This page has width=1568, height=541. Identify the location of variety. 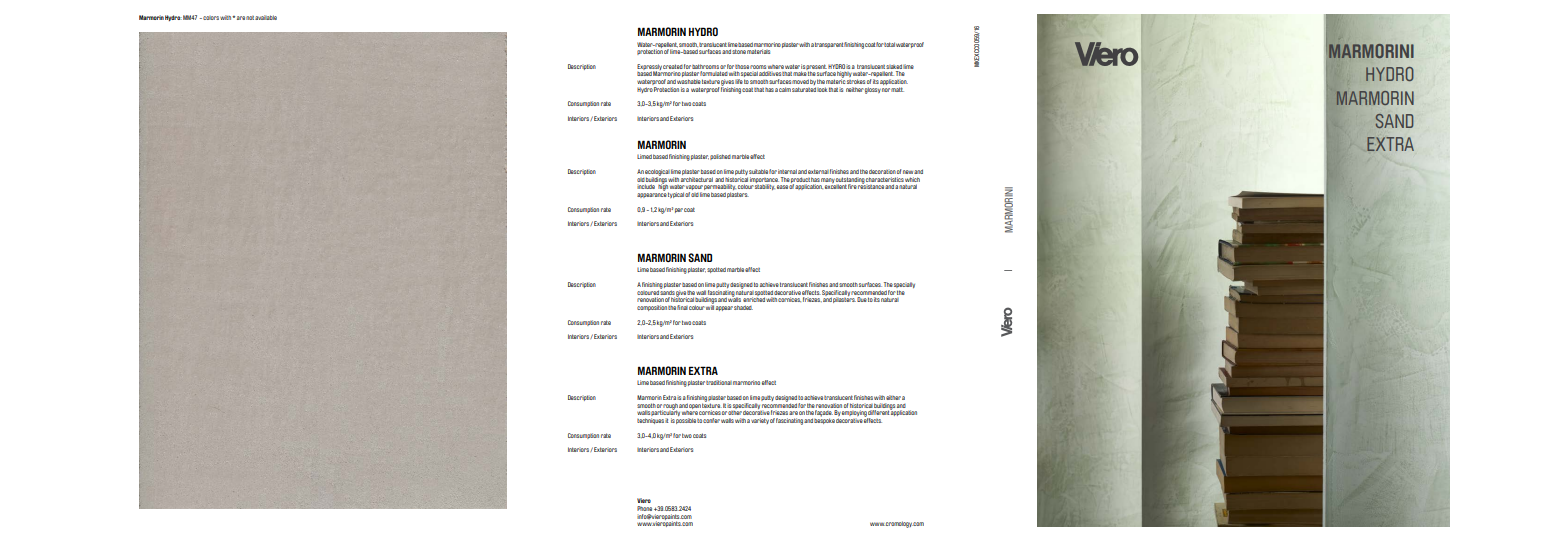
(760, 421).
